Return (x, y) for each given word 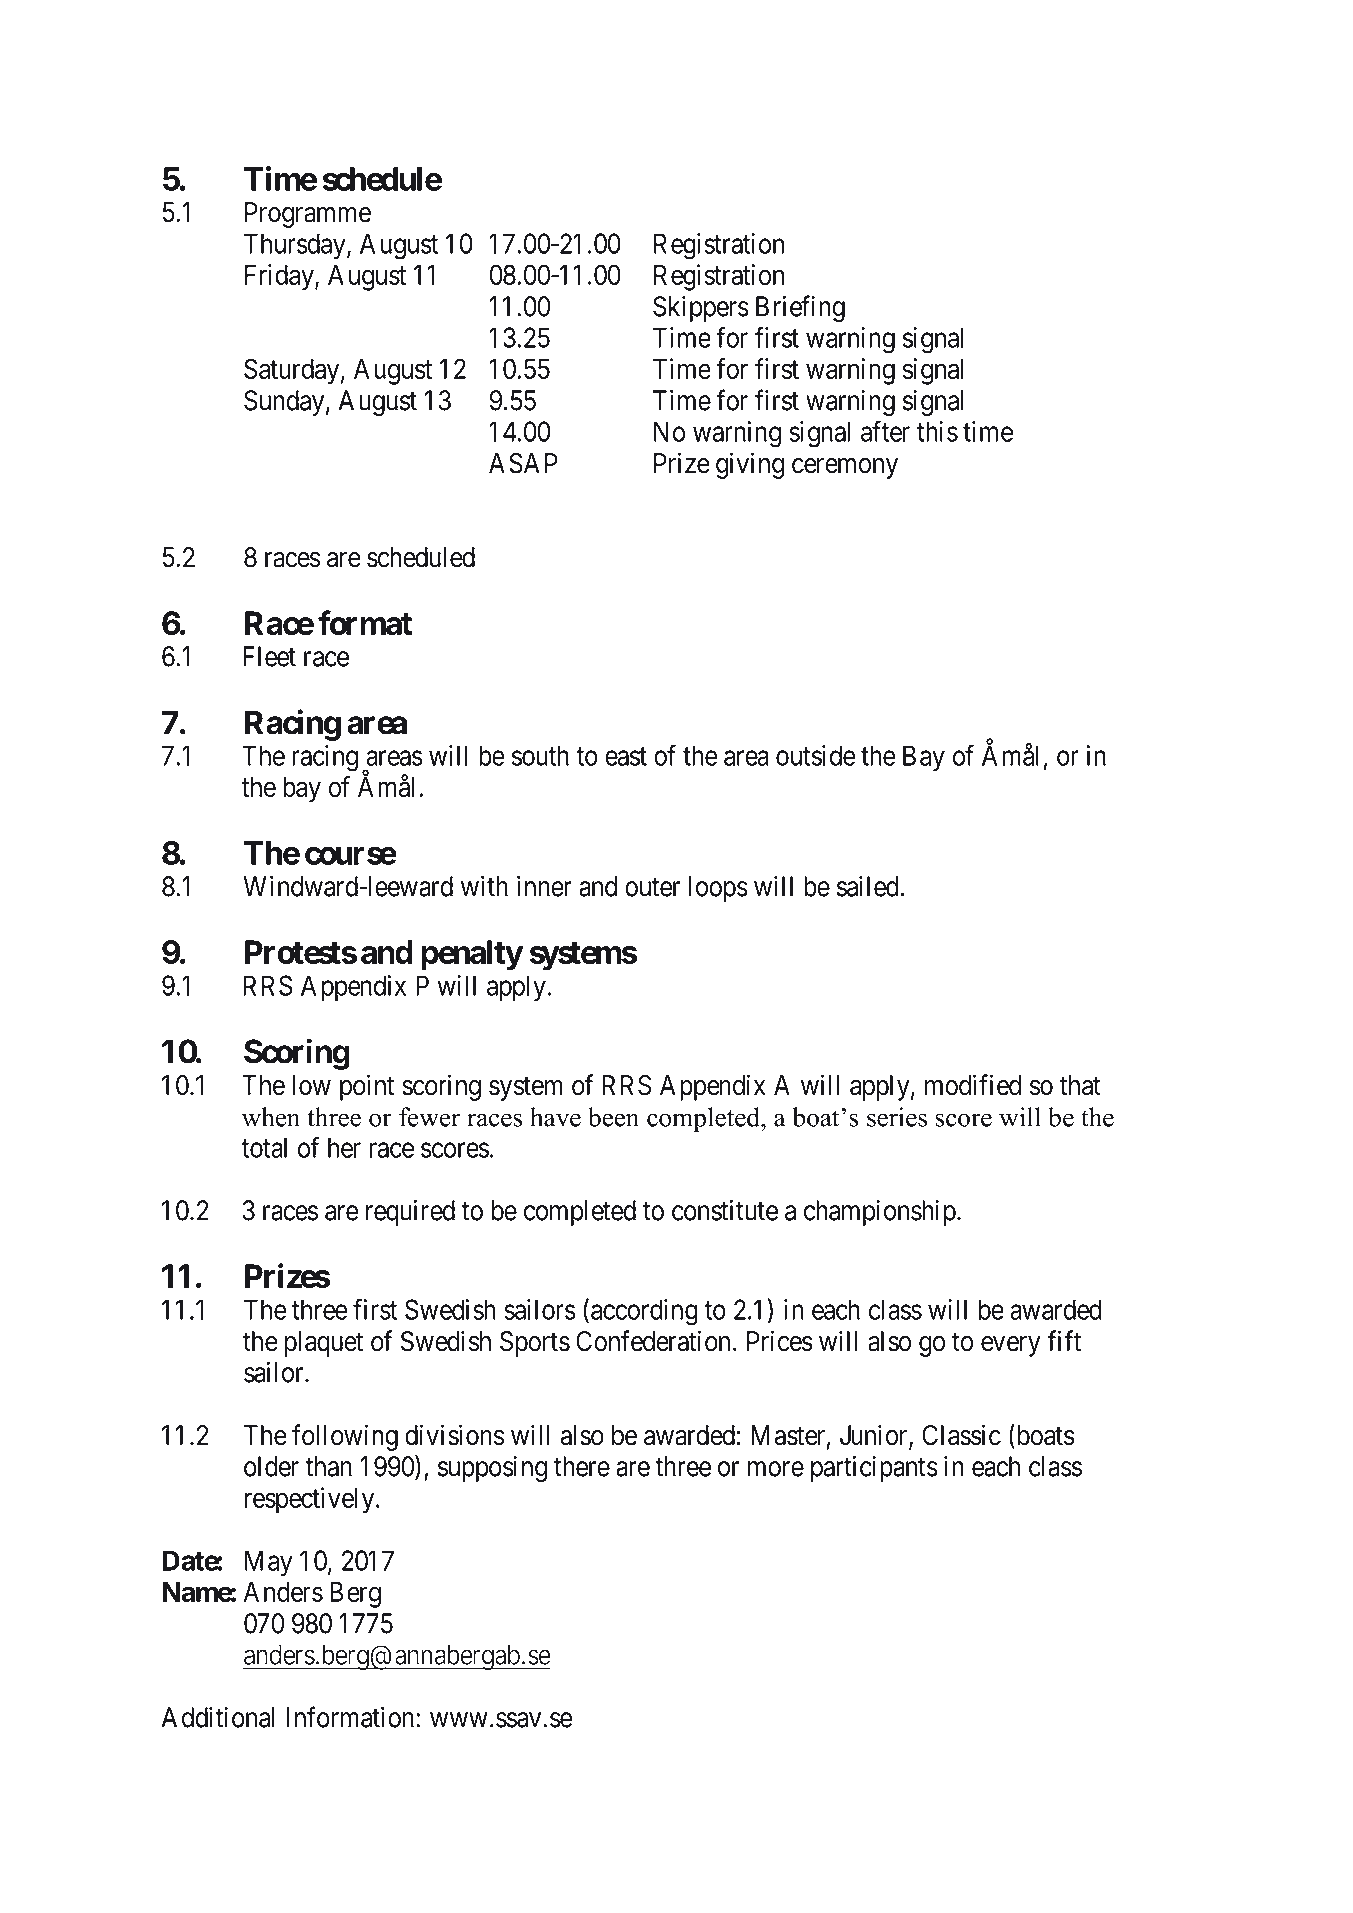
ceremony (845, 468)
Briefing (800, 308)
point (367, 1087)
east (626, 756)
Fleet (269, 656)
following (345, 1437)
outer (652, 887)
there (582, 1466)
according (644, 1312)
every (1011, 1346)
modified (973, 1085)
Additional (218, 1717)
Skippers (701, 309)
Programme (308, 215)
